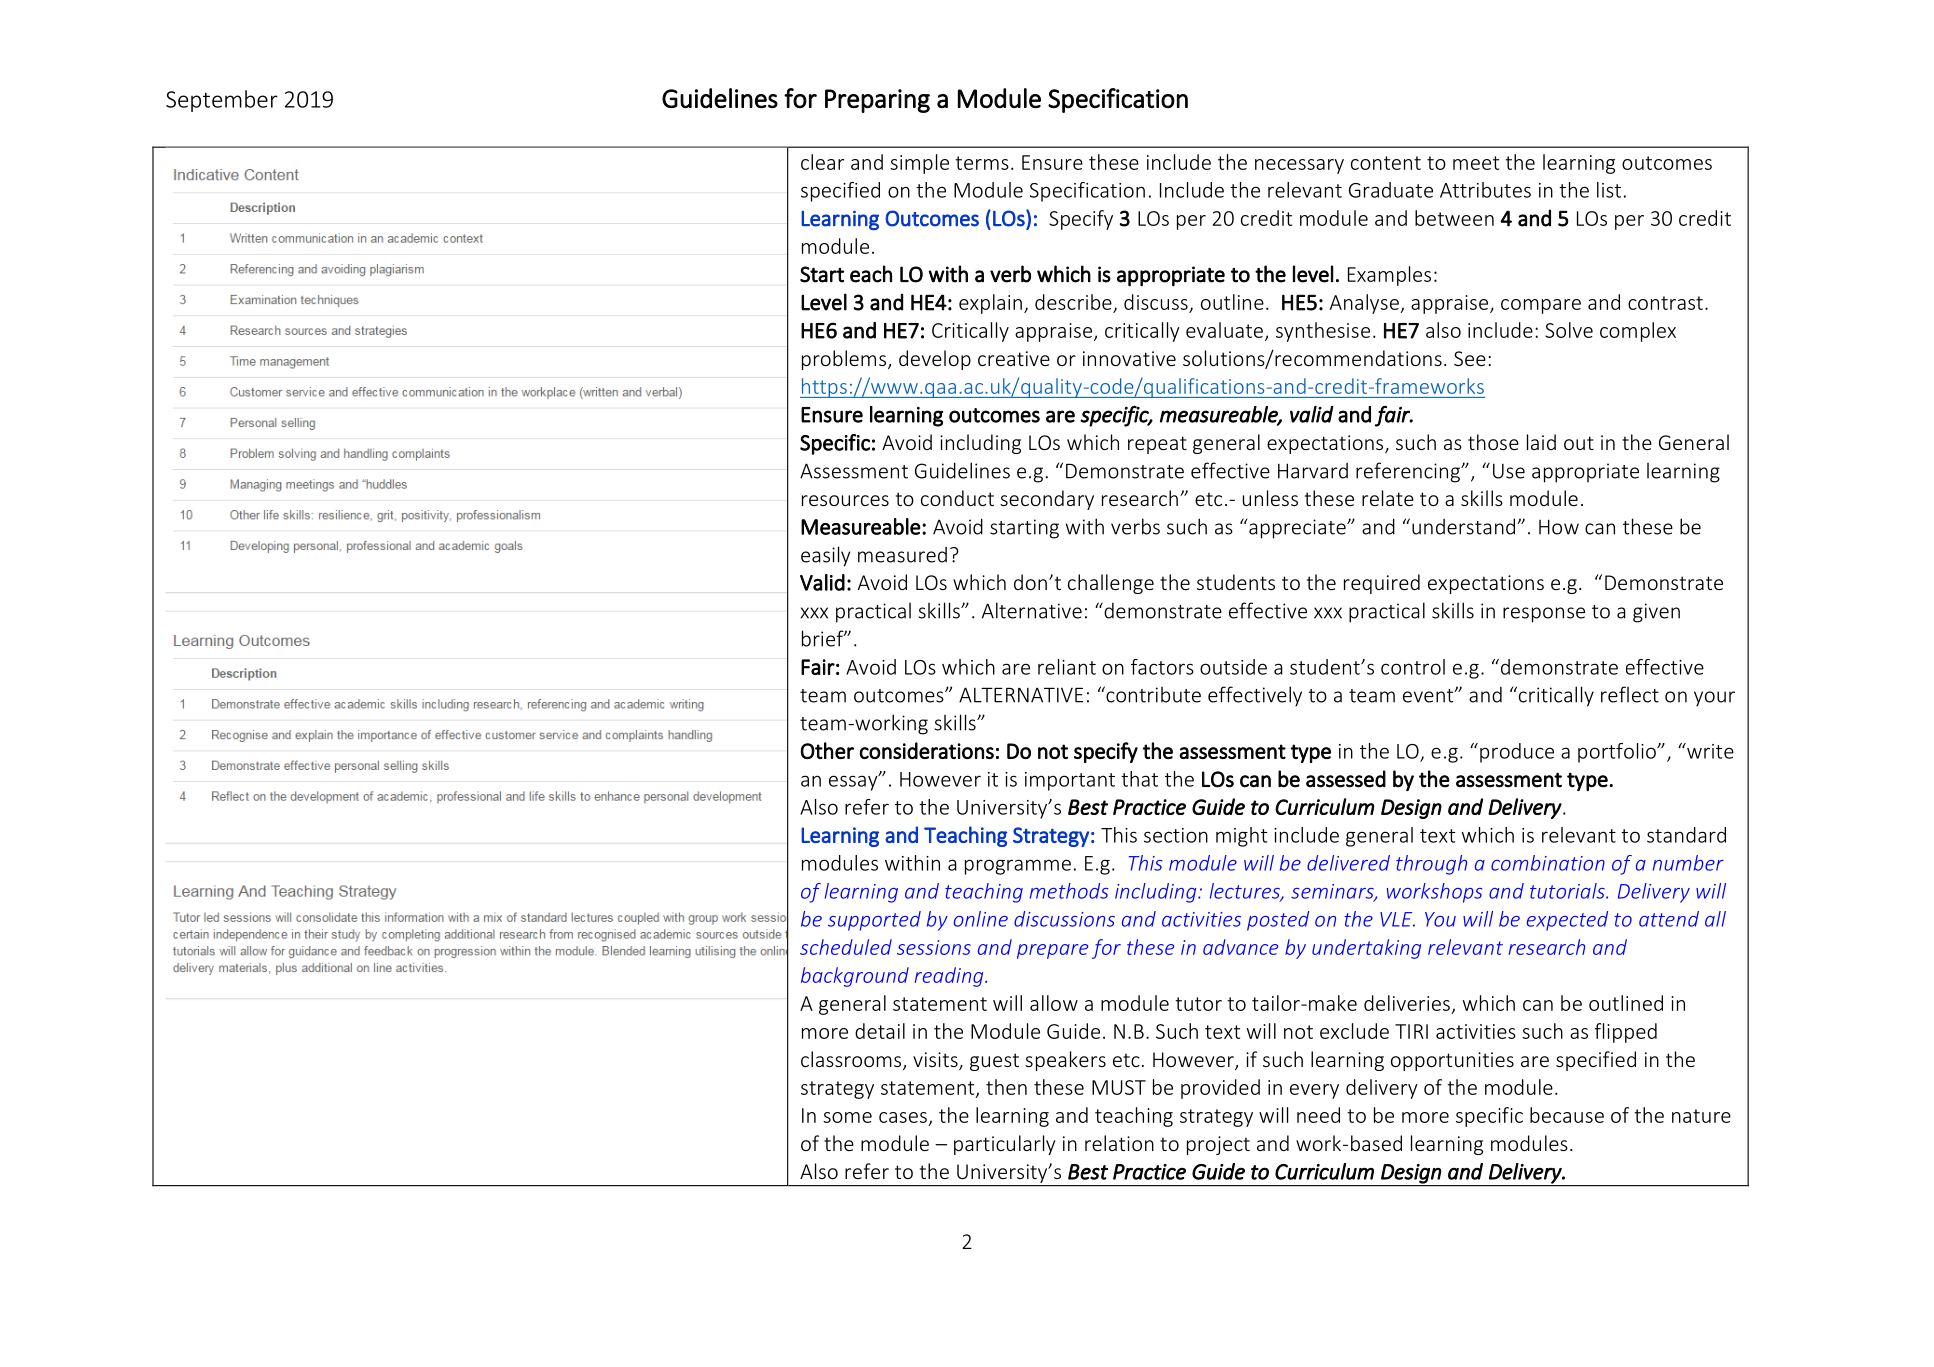  I want to click on September, so click(222, 101).
